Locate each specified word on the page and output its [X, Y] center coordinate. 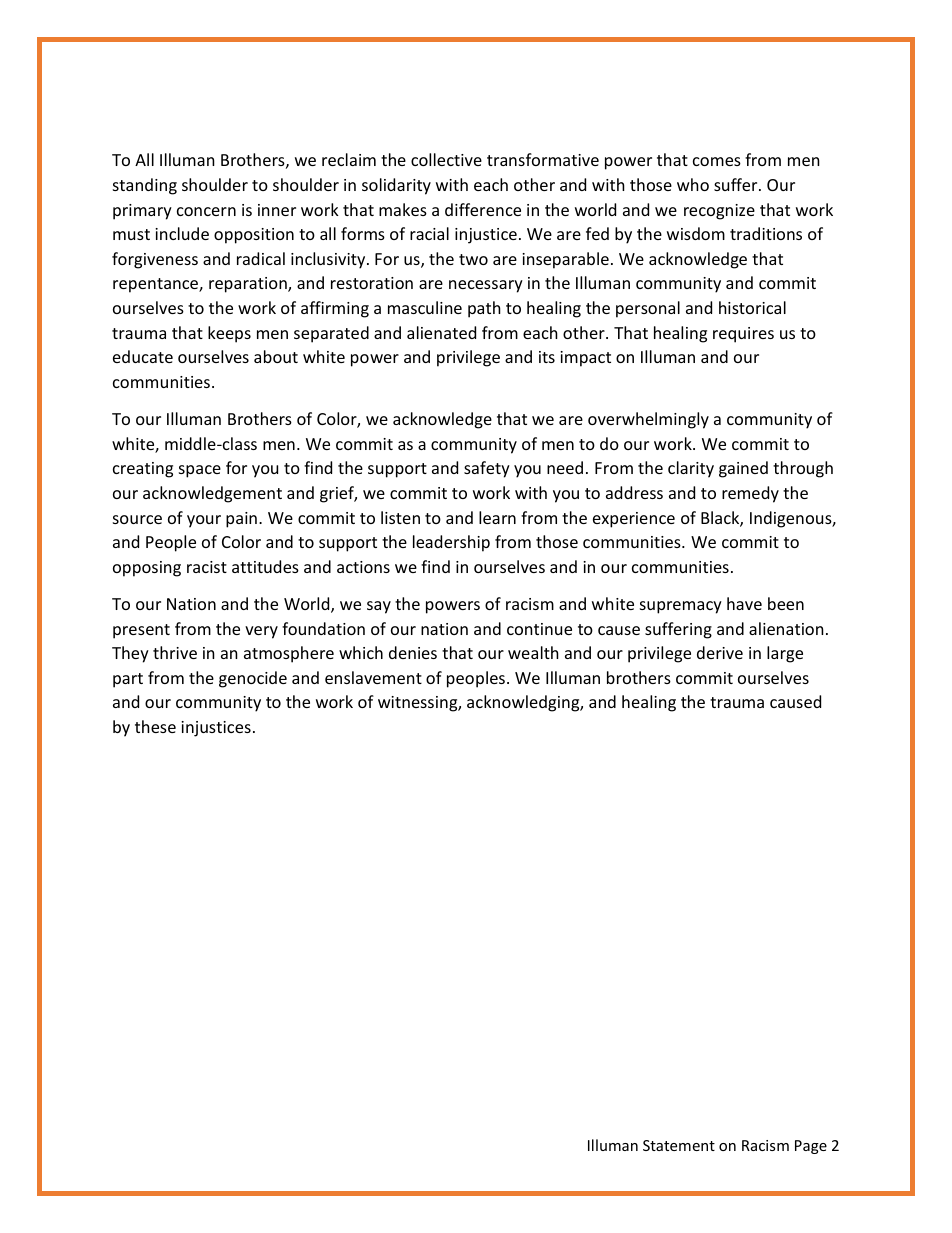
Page [811, 1147]
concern [206, 211]
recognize [719, 212]
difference [483, 209]
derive [720, 652]
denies [413, 652]
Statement [679, 1145]
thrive [175, 652]
